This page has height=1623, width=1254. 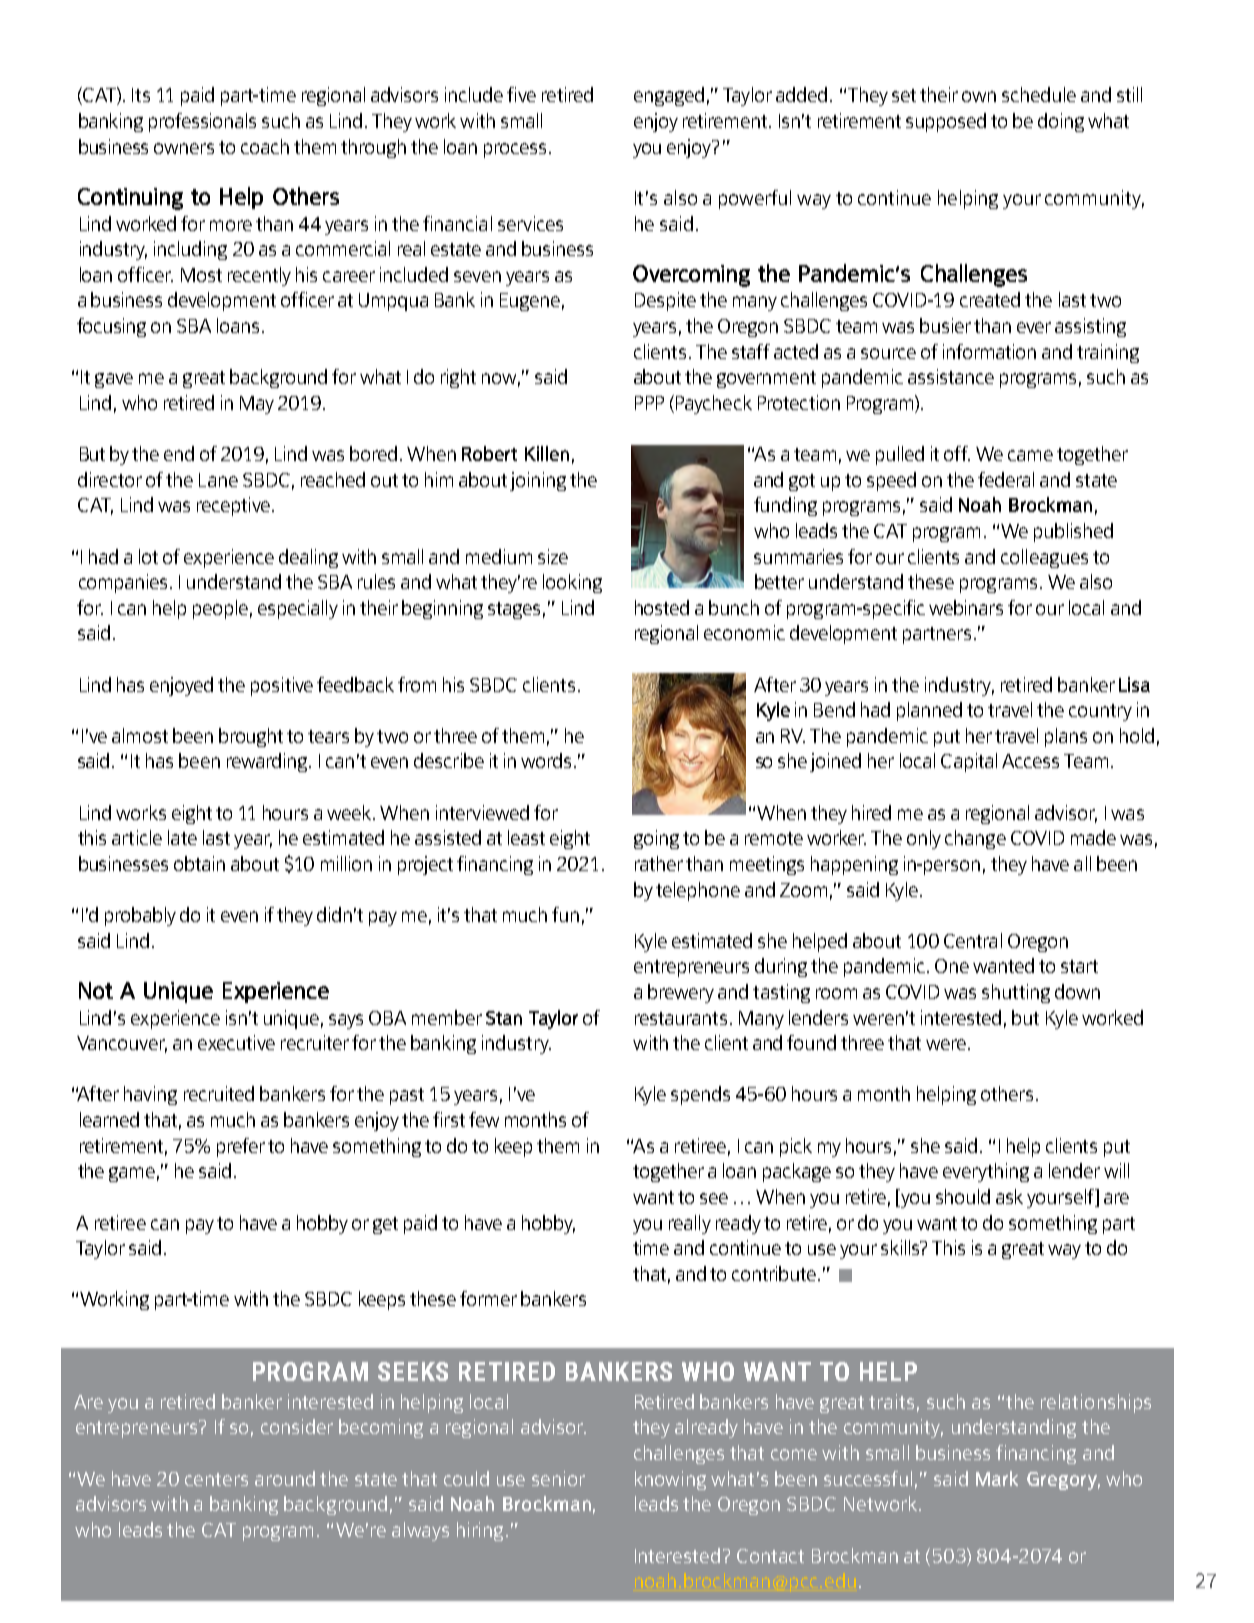 What do you see at coordinates (997, 1478) in the page?
I see `Mark` at bounding box center [997, 1478].
